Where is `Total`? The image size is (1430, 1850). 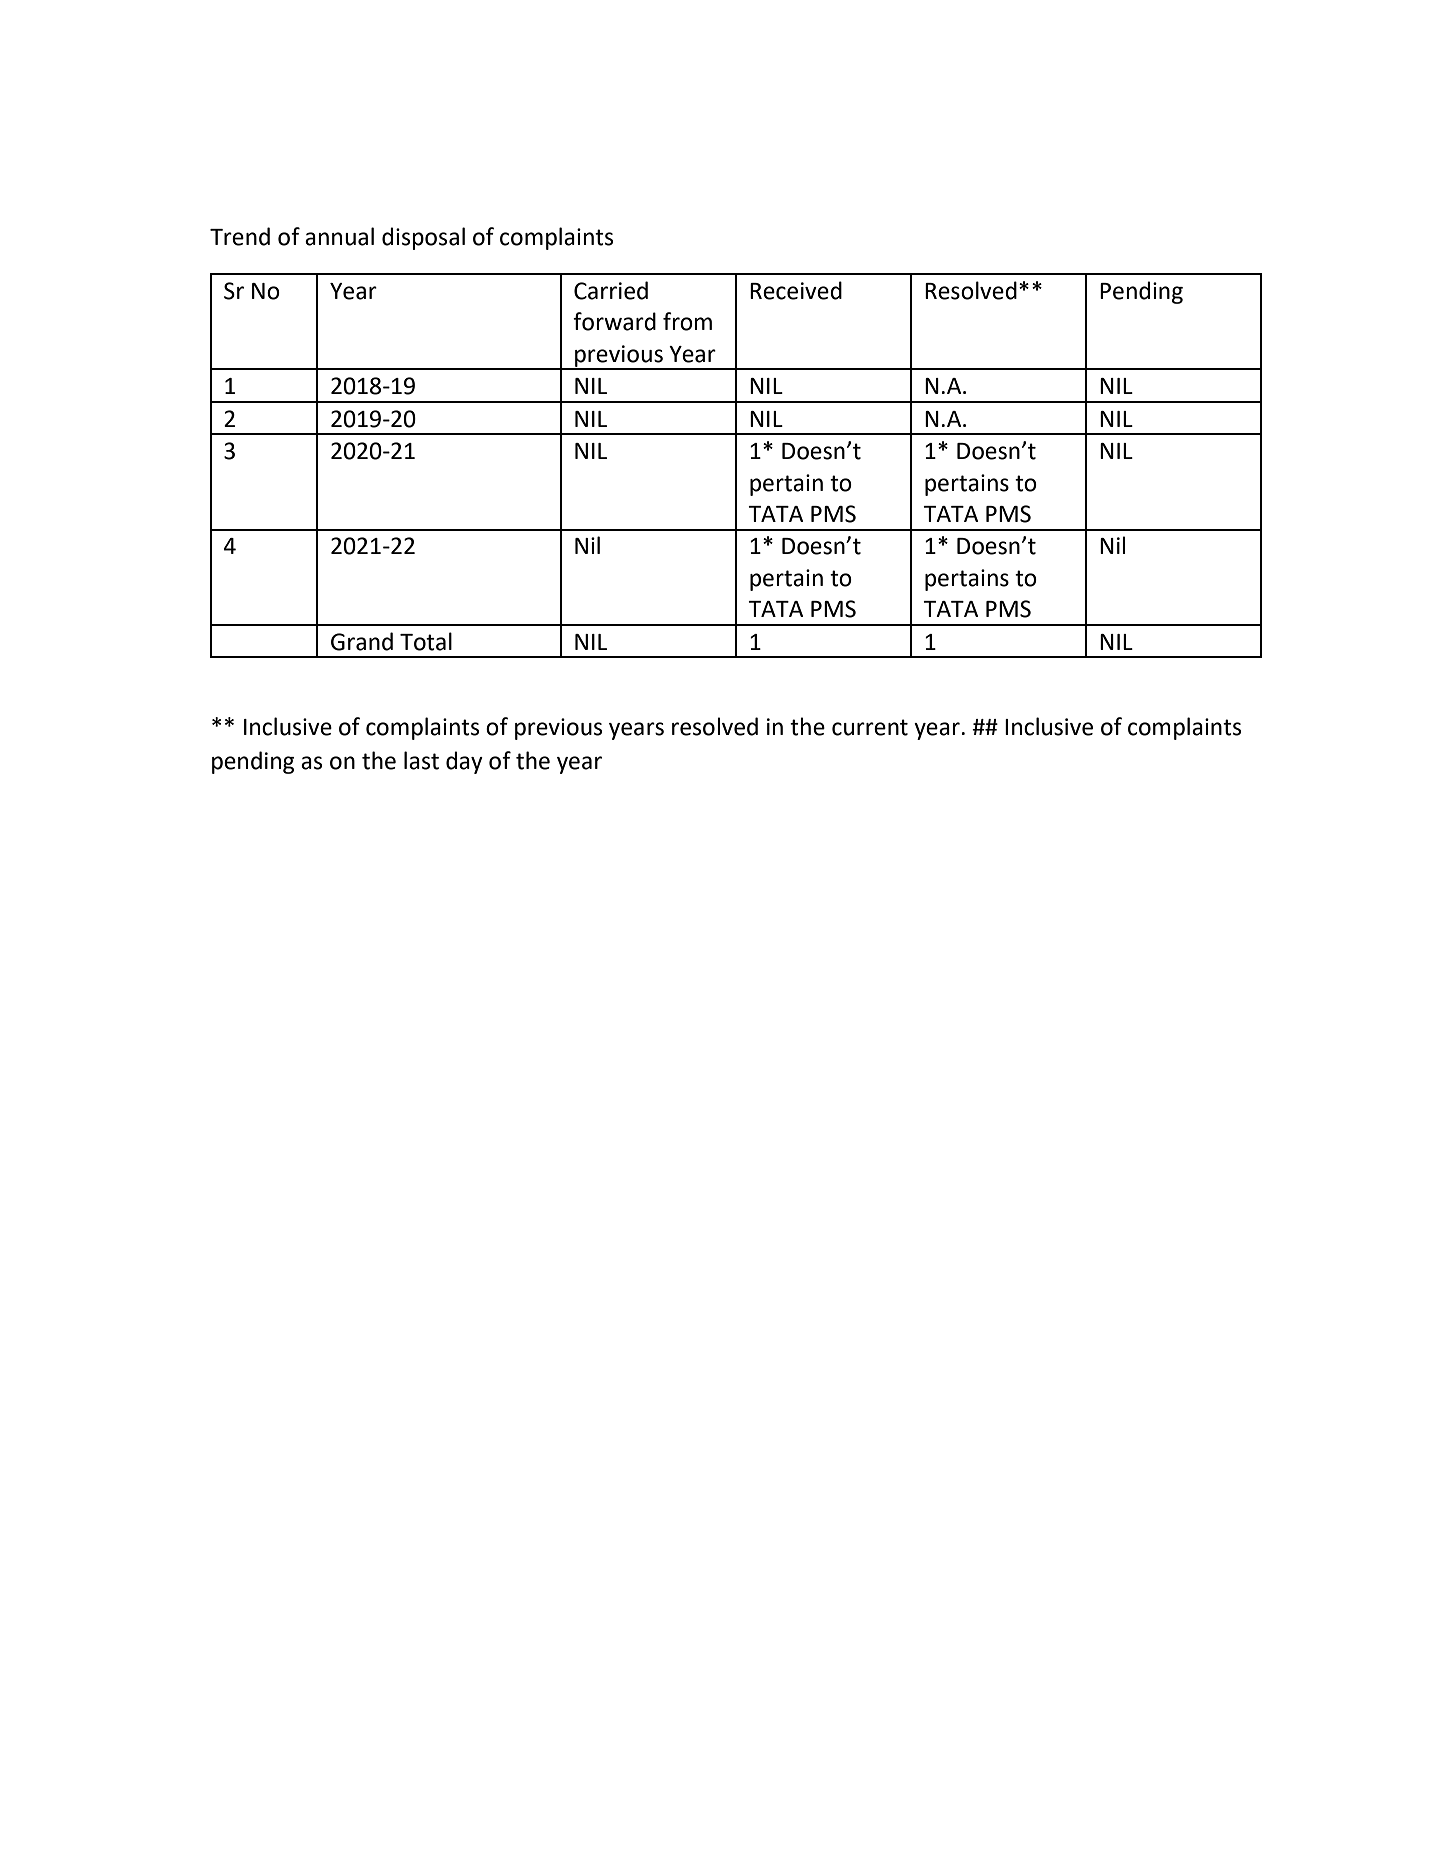 Total is located at coordinates (426, 641).
